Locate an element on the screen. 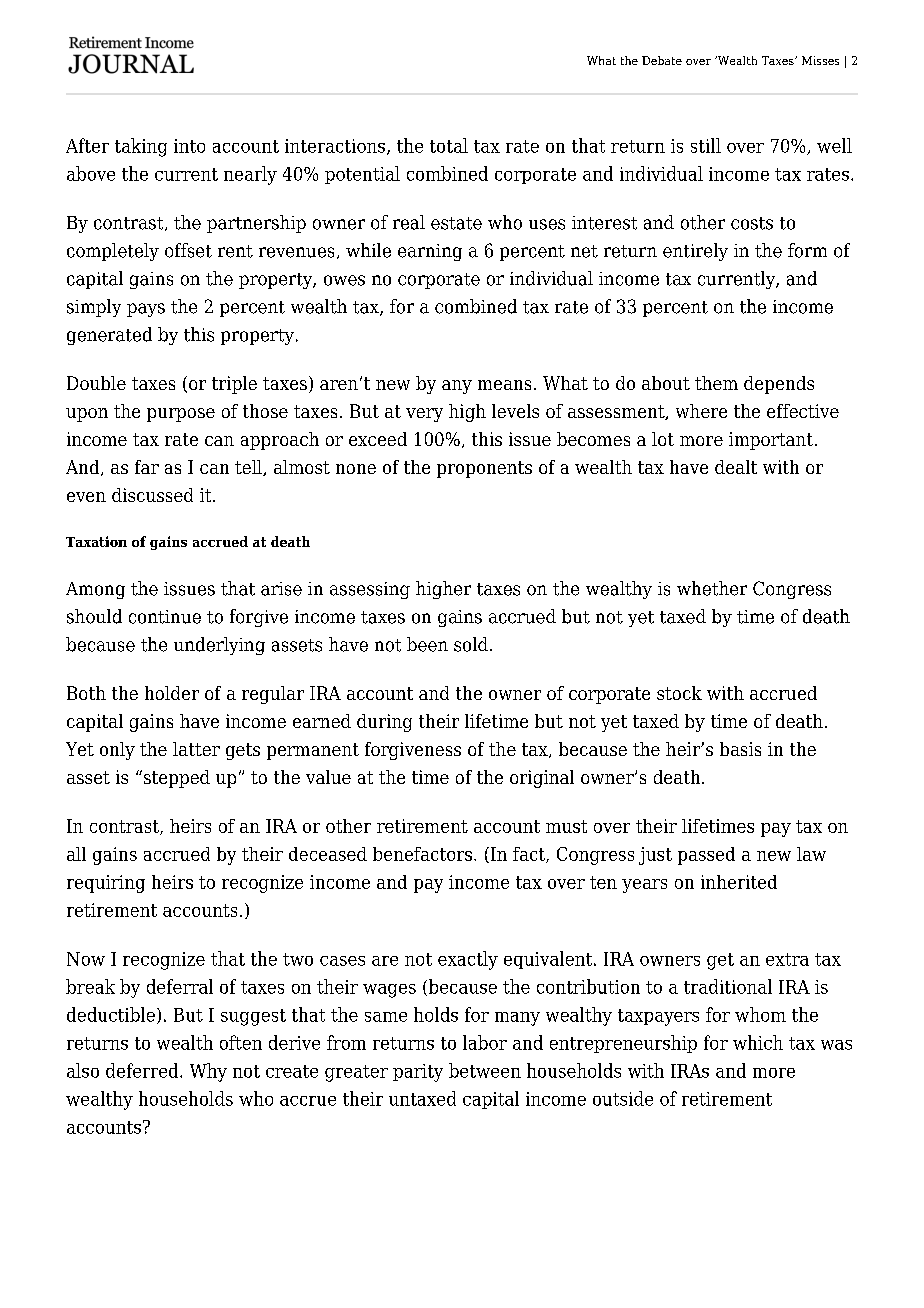 This screenshot has width=924, height=1308. dealt is located at coordinates (736, 467).
